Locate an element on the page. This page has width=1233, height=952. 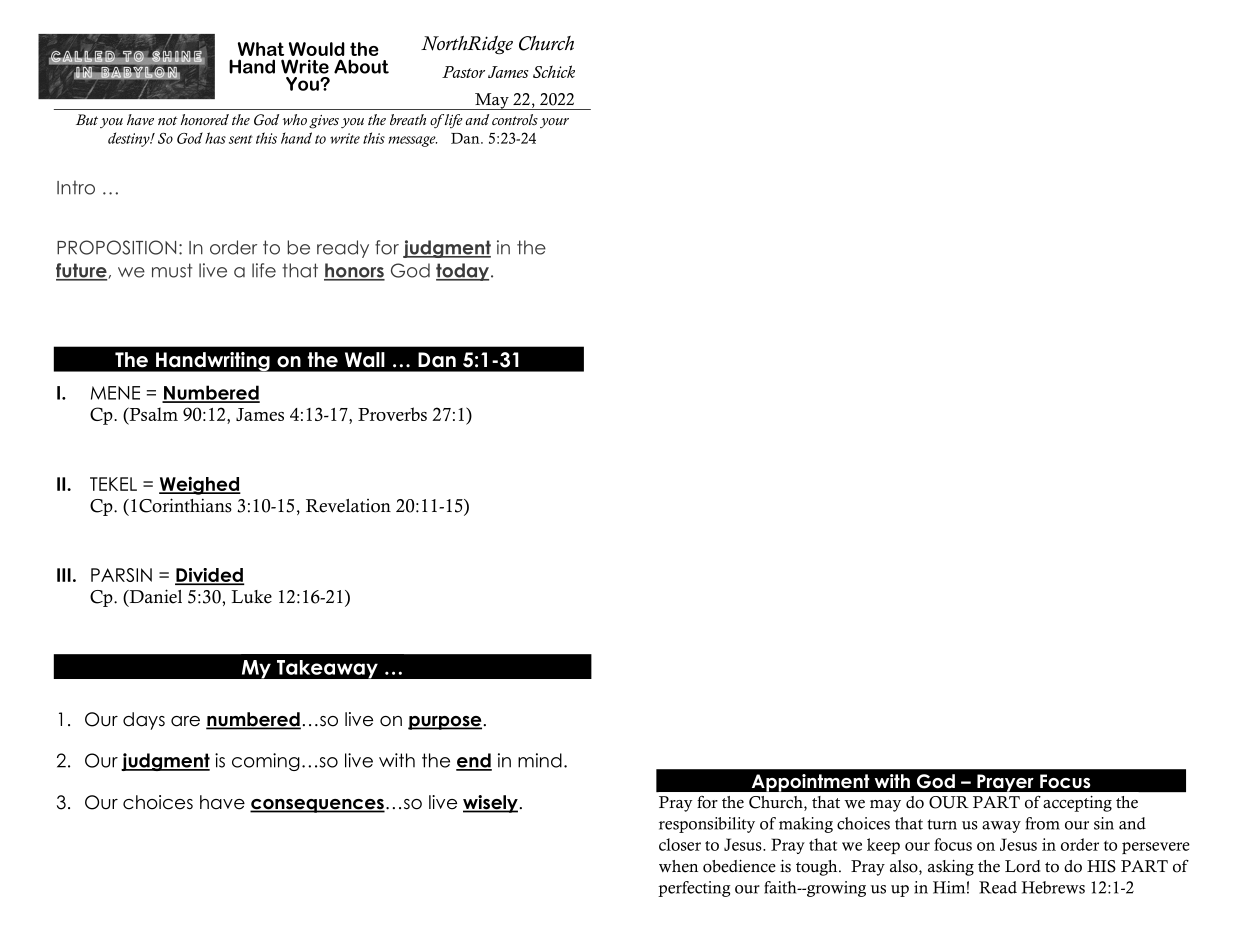
purpose is located at coordinates (445, 723).
